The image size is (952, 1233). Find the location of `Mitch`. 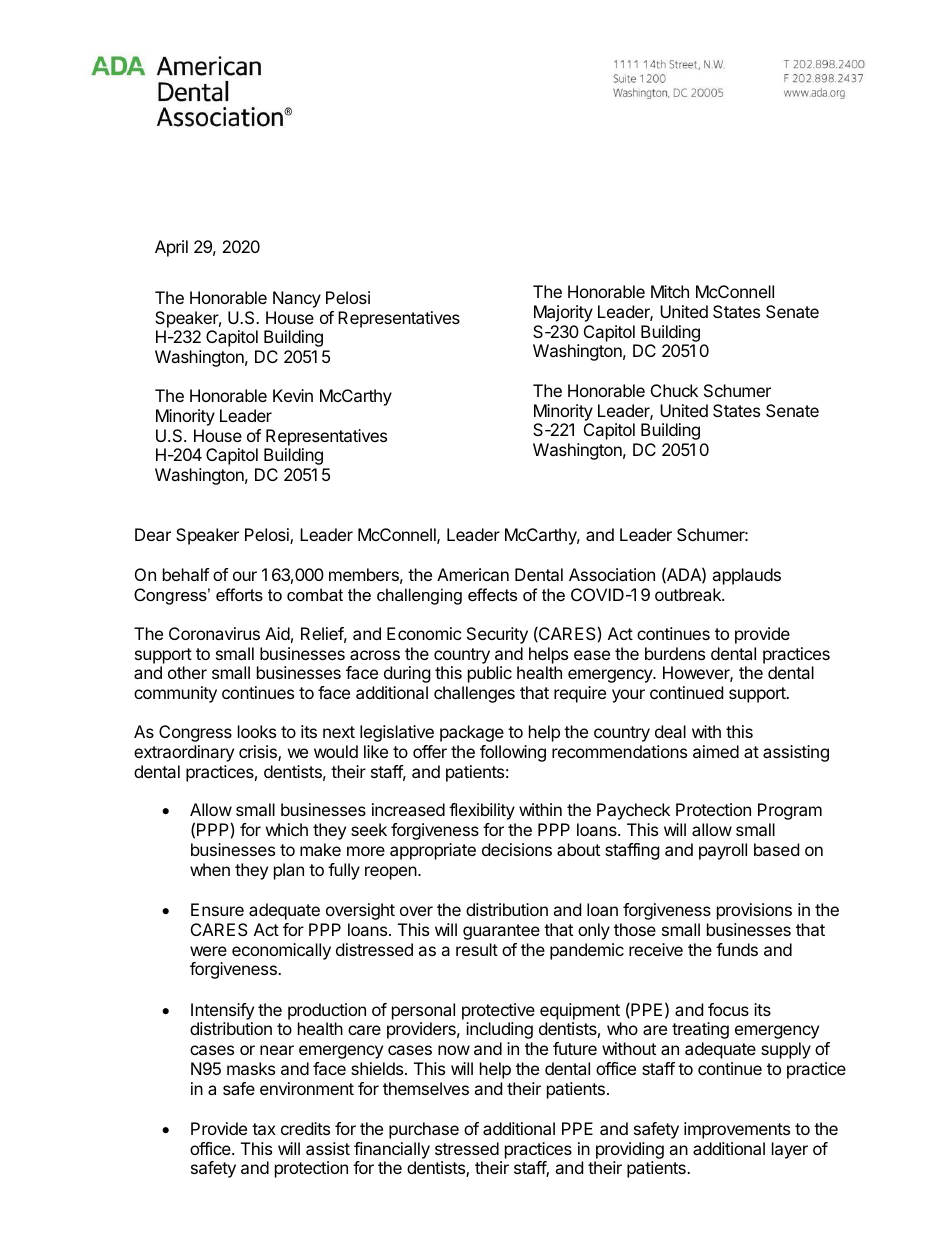

Mitch is located at coordinates (670, 291).
